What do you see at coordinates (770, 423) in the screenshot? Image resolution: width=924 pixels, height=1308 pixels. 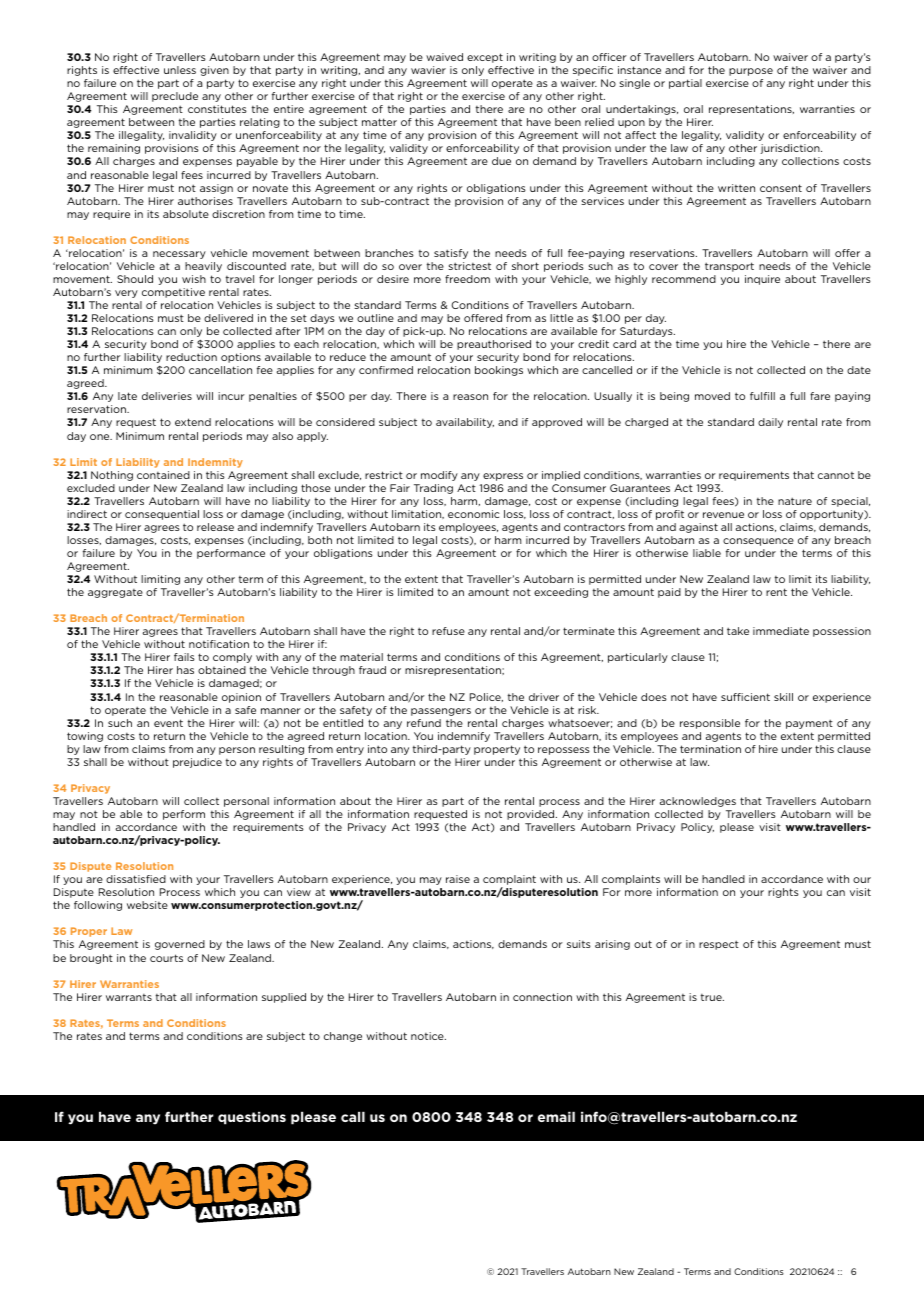 I see `daily` at bounding box center [770, 423].
